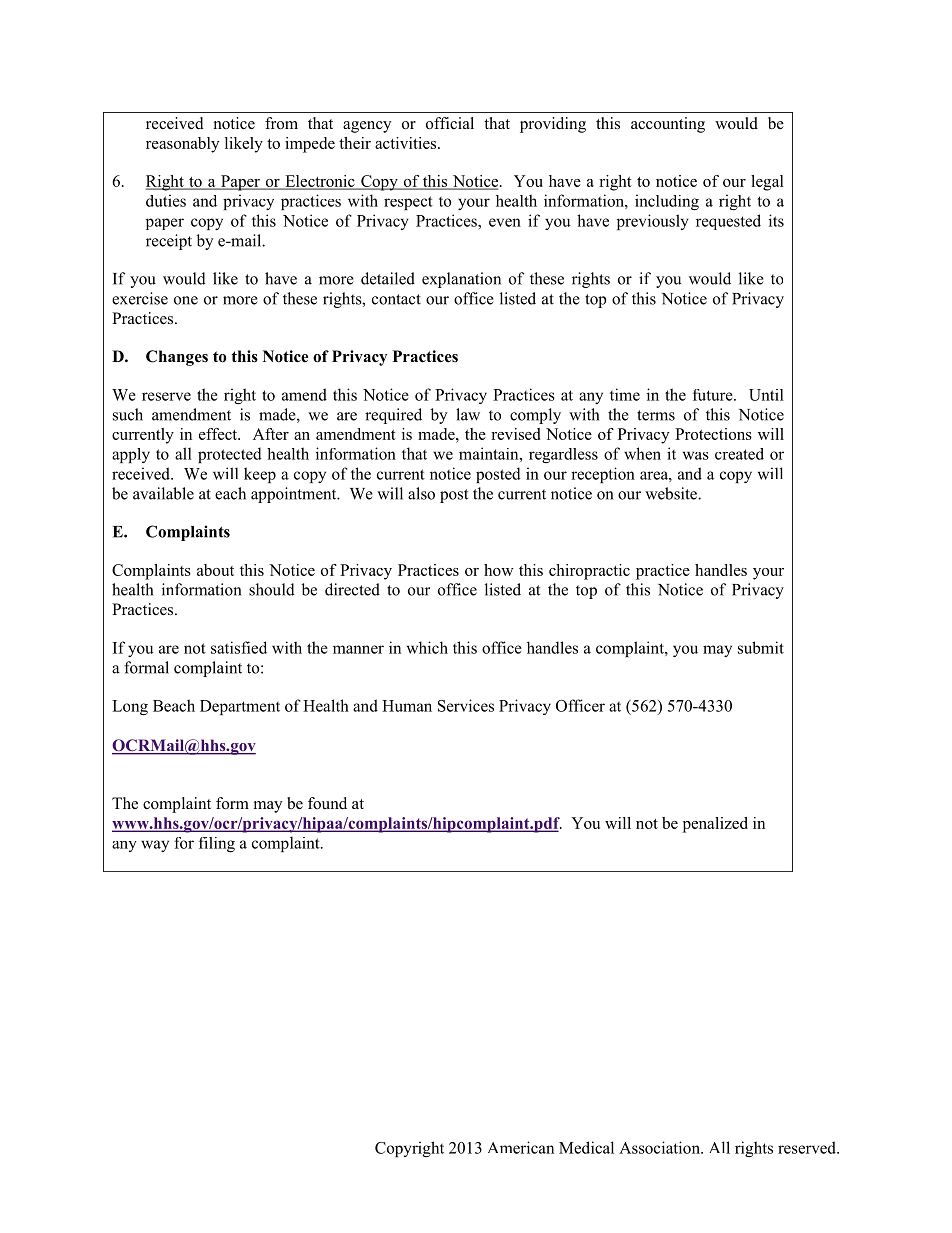 The image size is (952, 1233). Describe the element at coordinates (217, 844) in the screenshot. I see `filing` at that location.
